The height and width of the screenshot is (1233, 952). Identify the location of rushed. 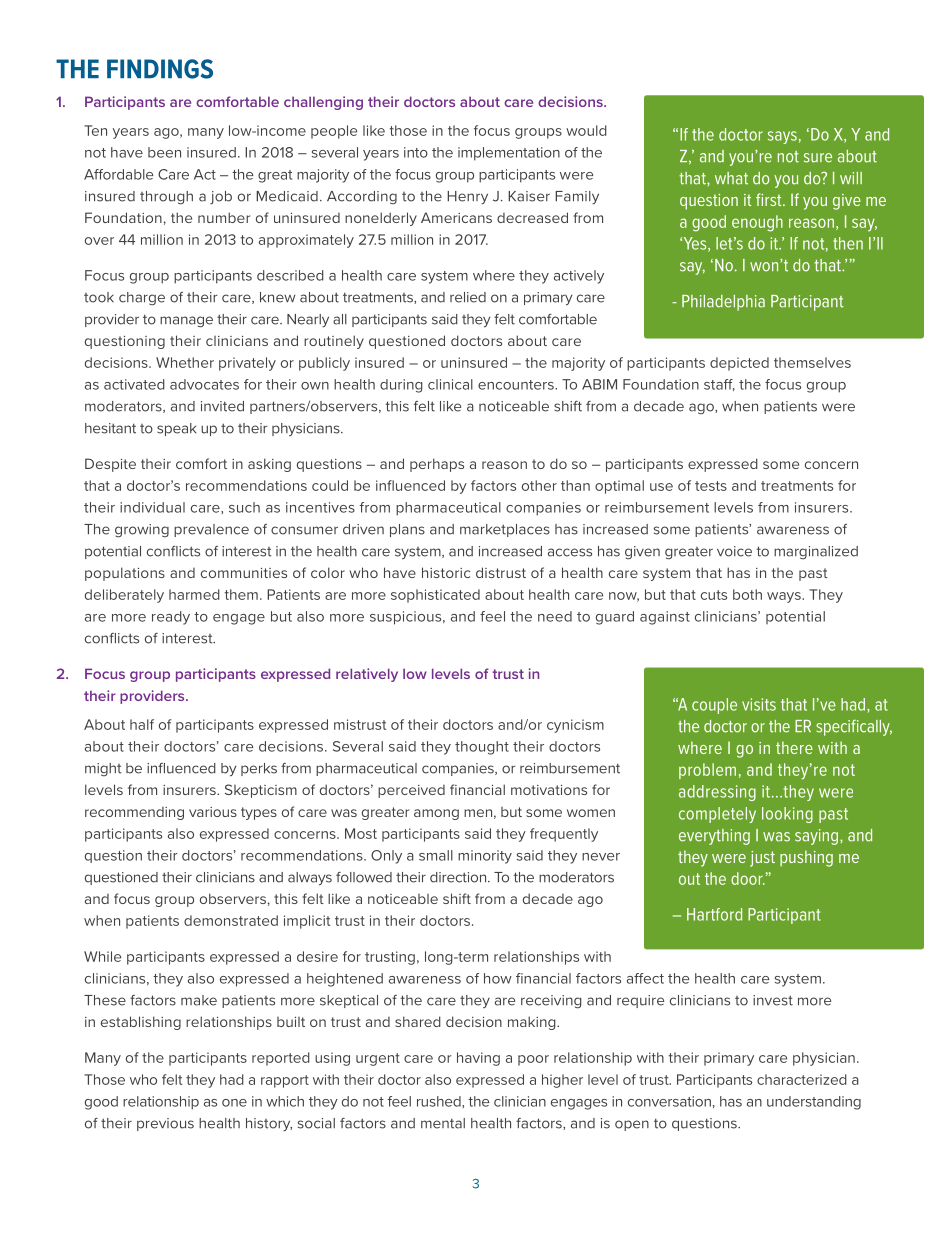
(440, 1101).
